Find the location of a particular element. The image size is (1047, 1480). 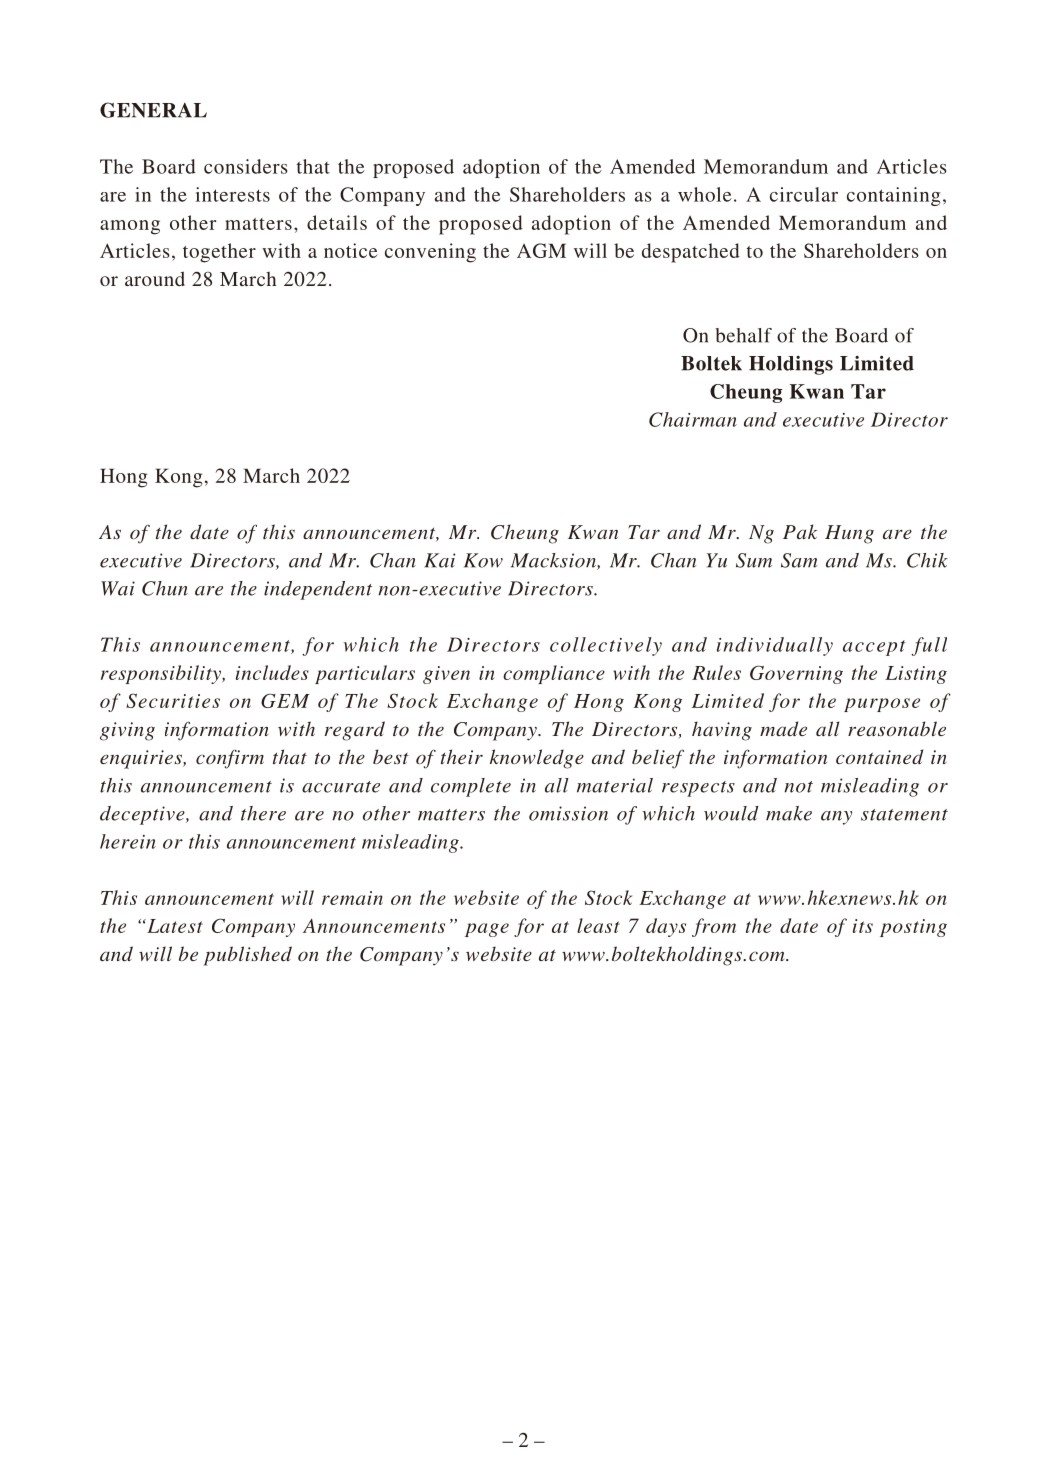

made is located at coordinates (783, 728).
